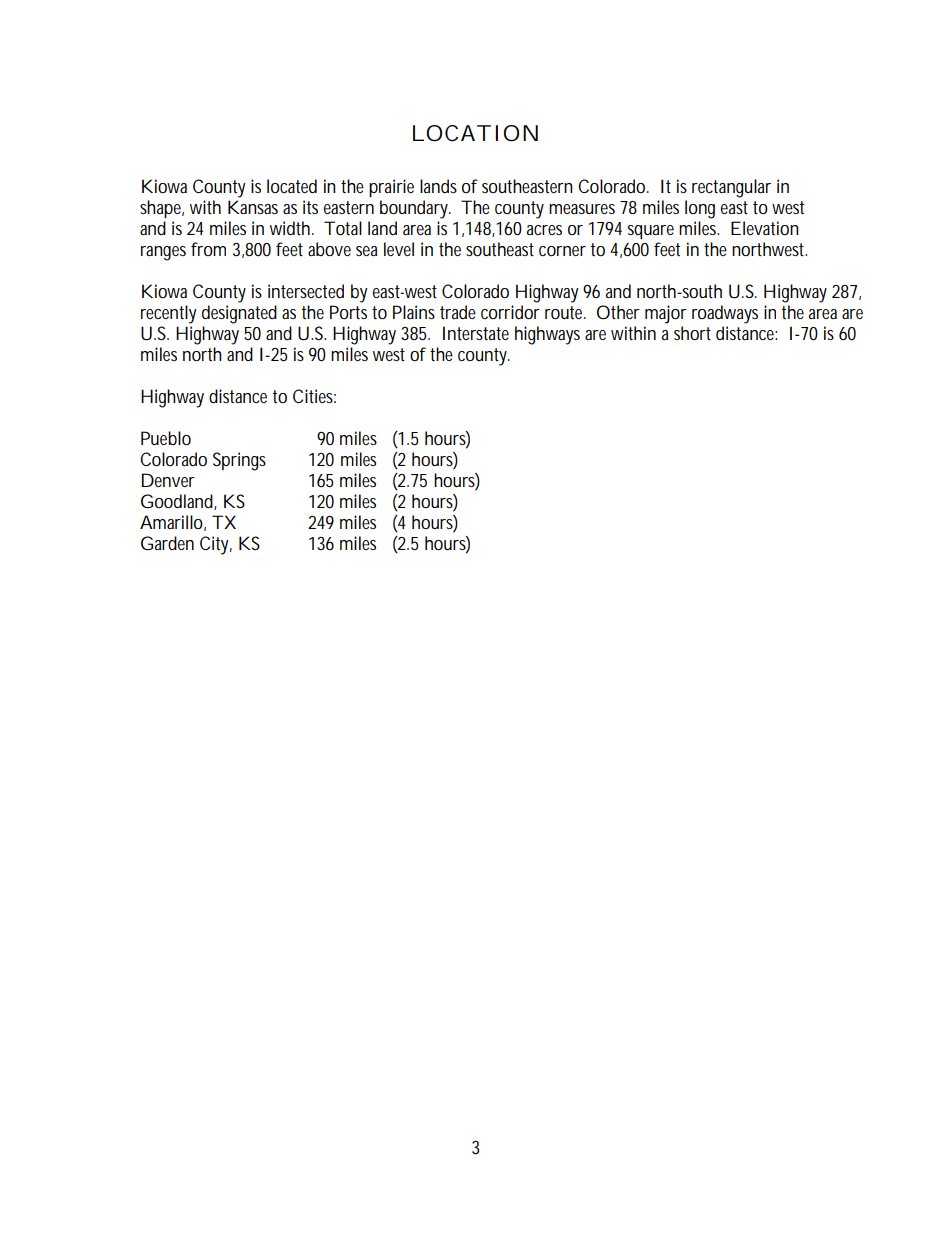 Image resolution: width=952 pixels, height=1233 pixels. What do you see at coordinates (239, 461) in the image?
I see `Springs` at bounding box center [239, 461].
